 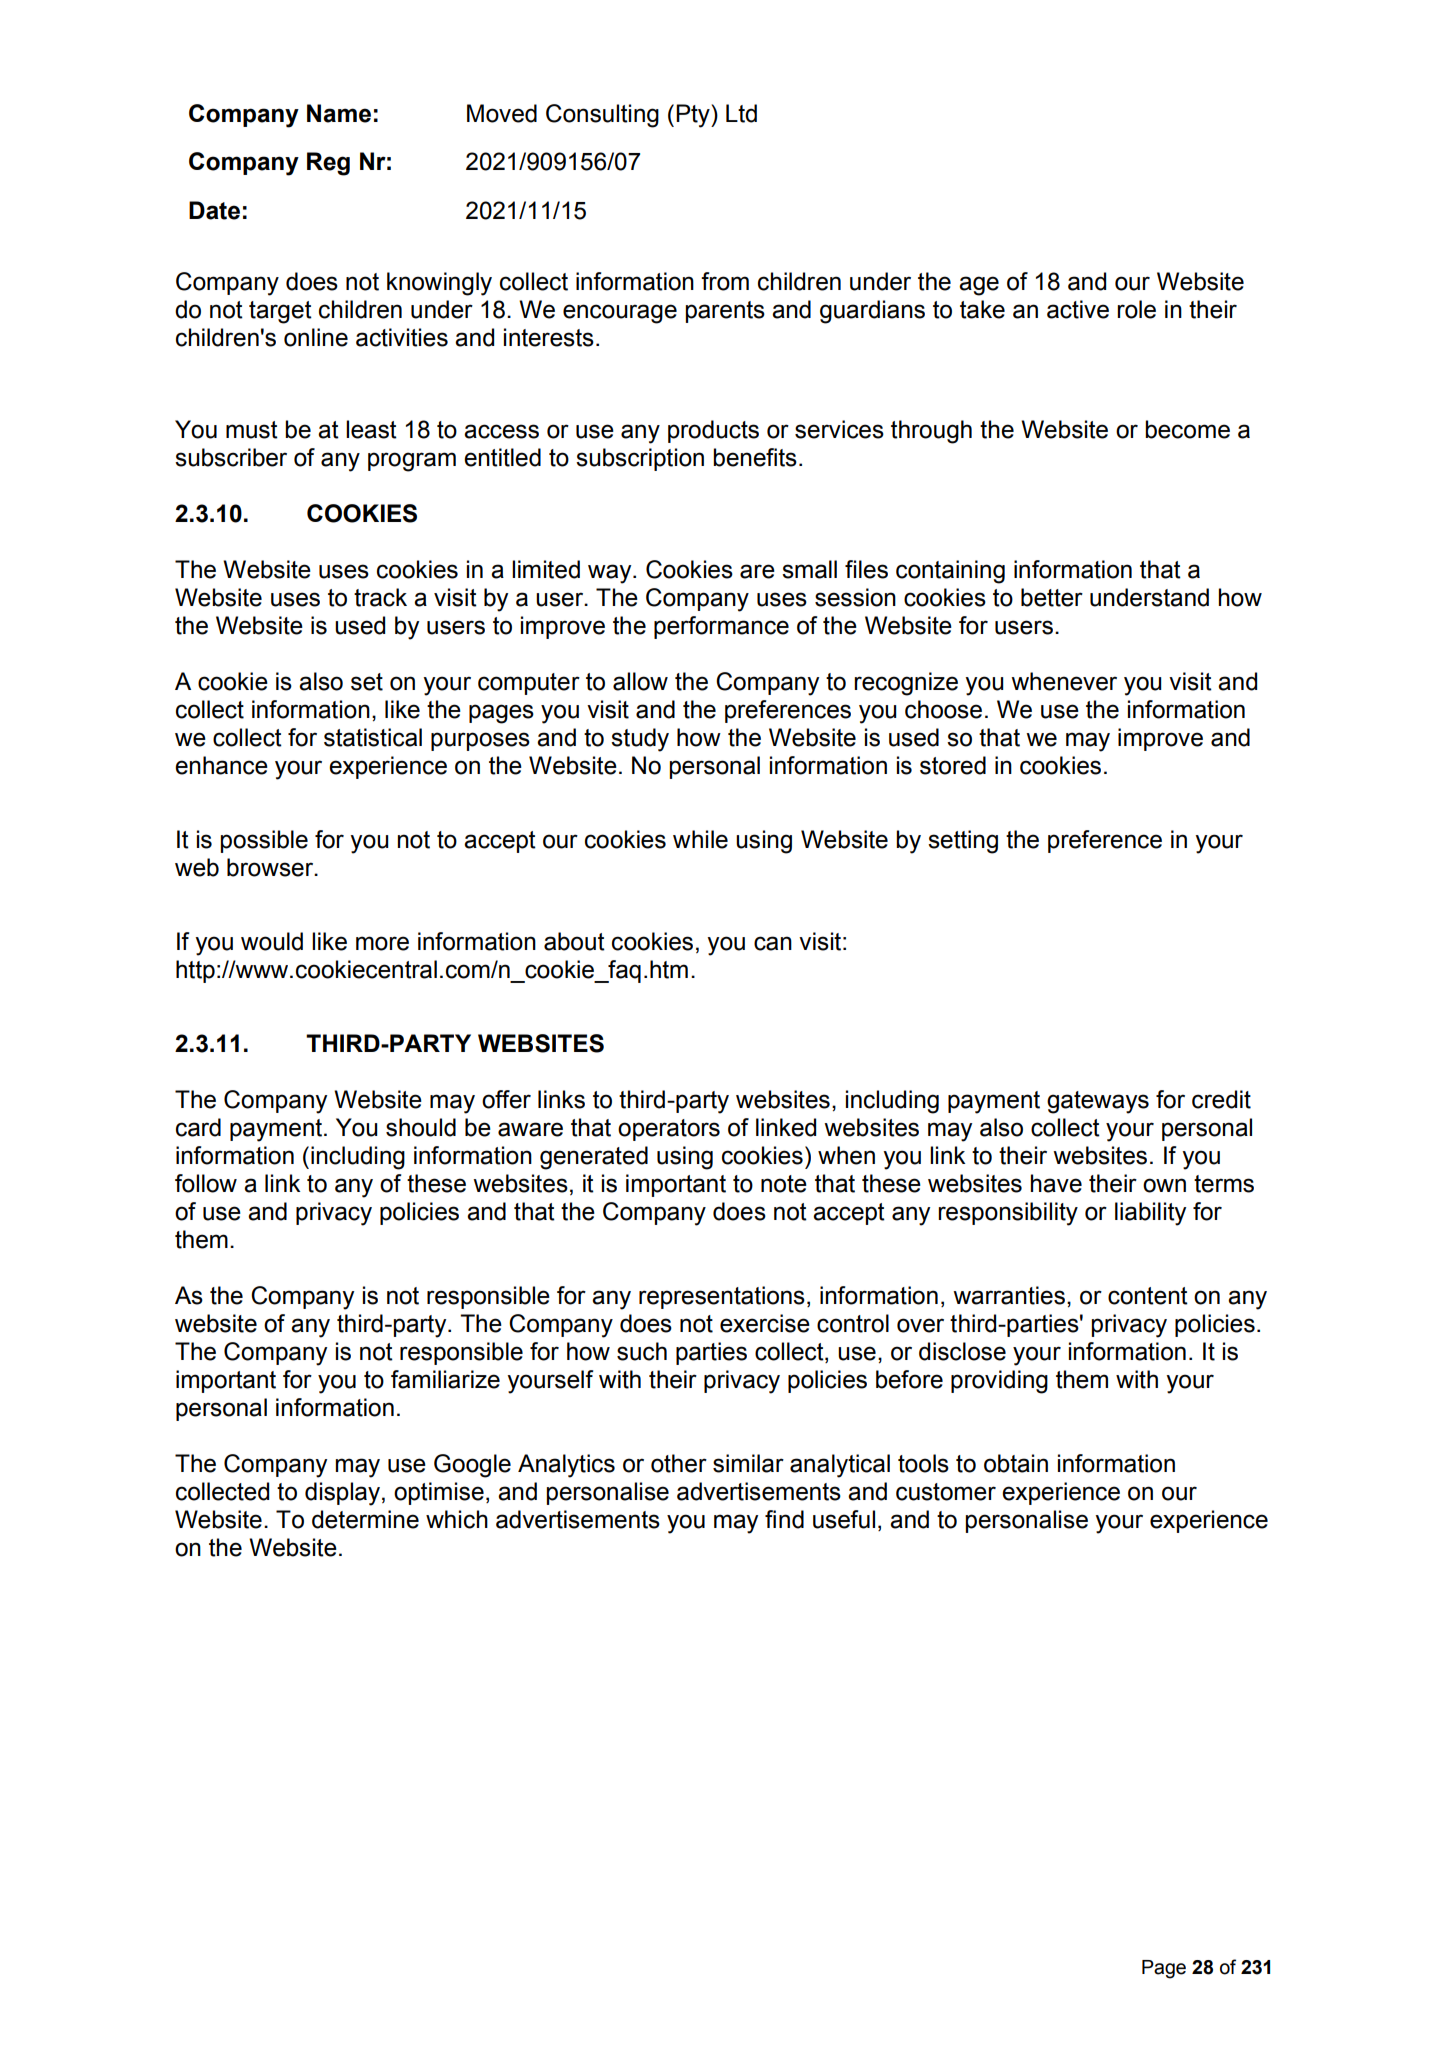 What do you see at coordinates (272, 941) in the page?
I see `would` at bounding box center [272, 941].
